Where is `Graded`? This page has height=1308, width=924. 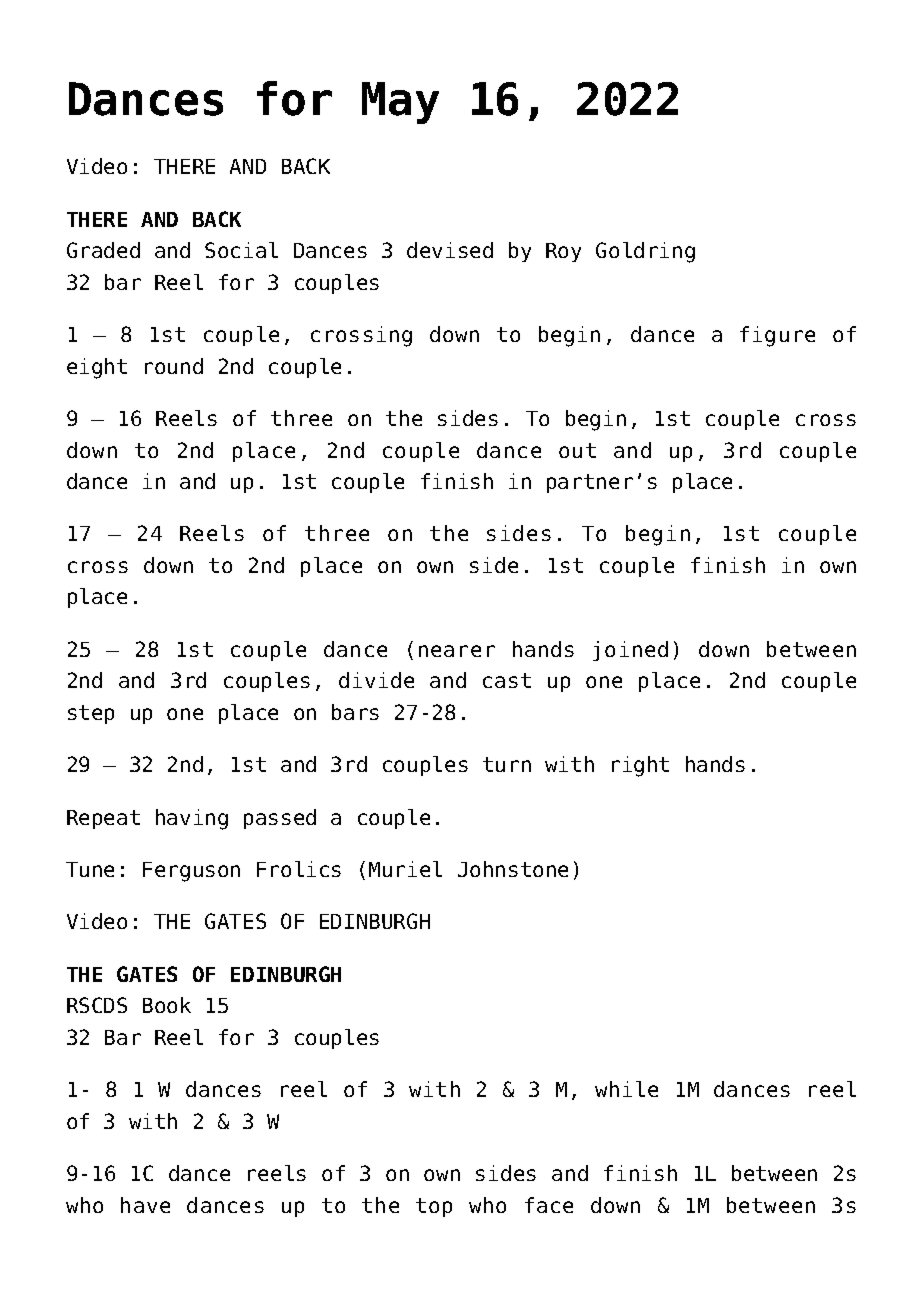 Graded is located at coordinates (103, 250).
